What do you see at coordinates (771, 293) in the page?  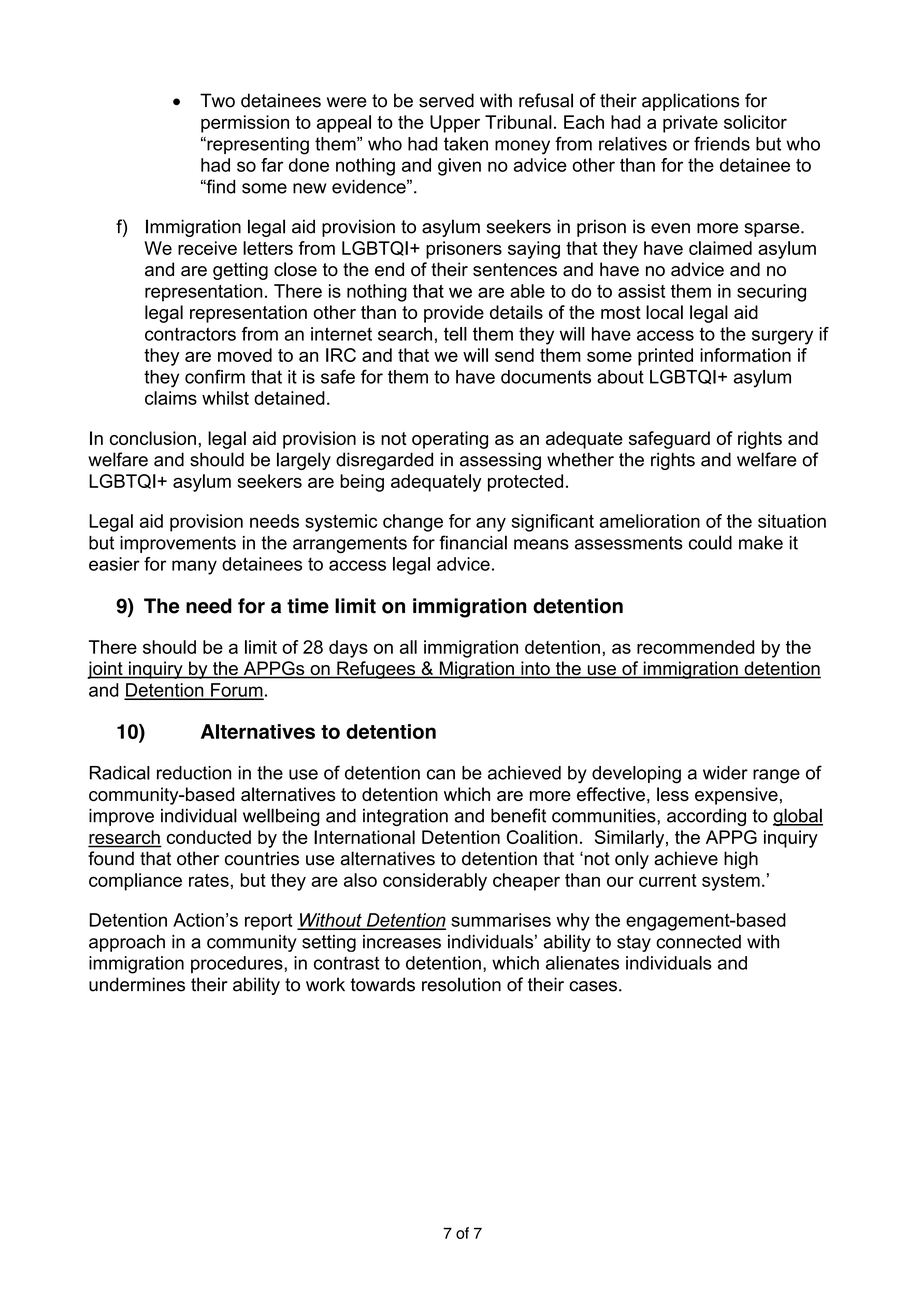 I see `securing` at bounding box center [771, 293].
